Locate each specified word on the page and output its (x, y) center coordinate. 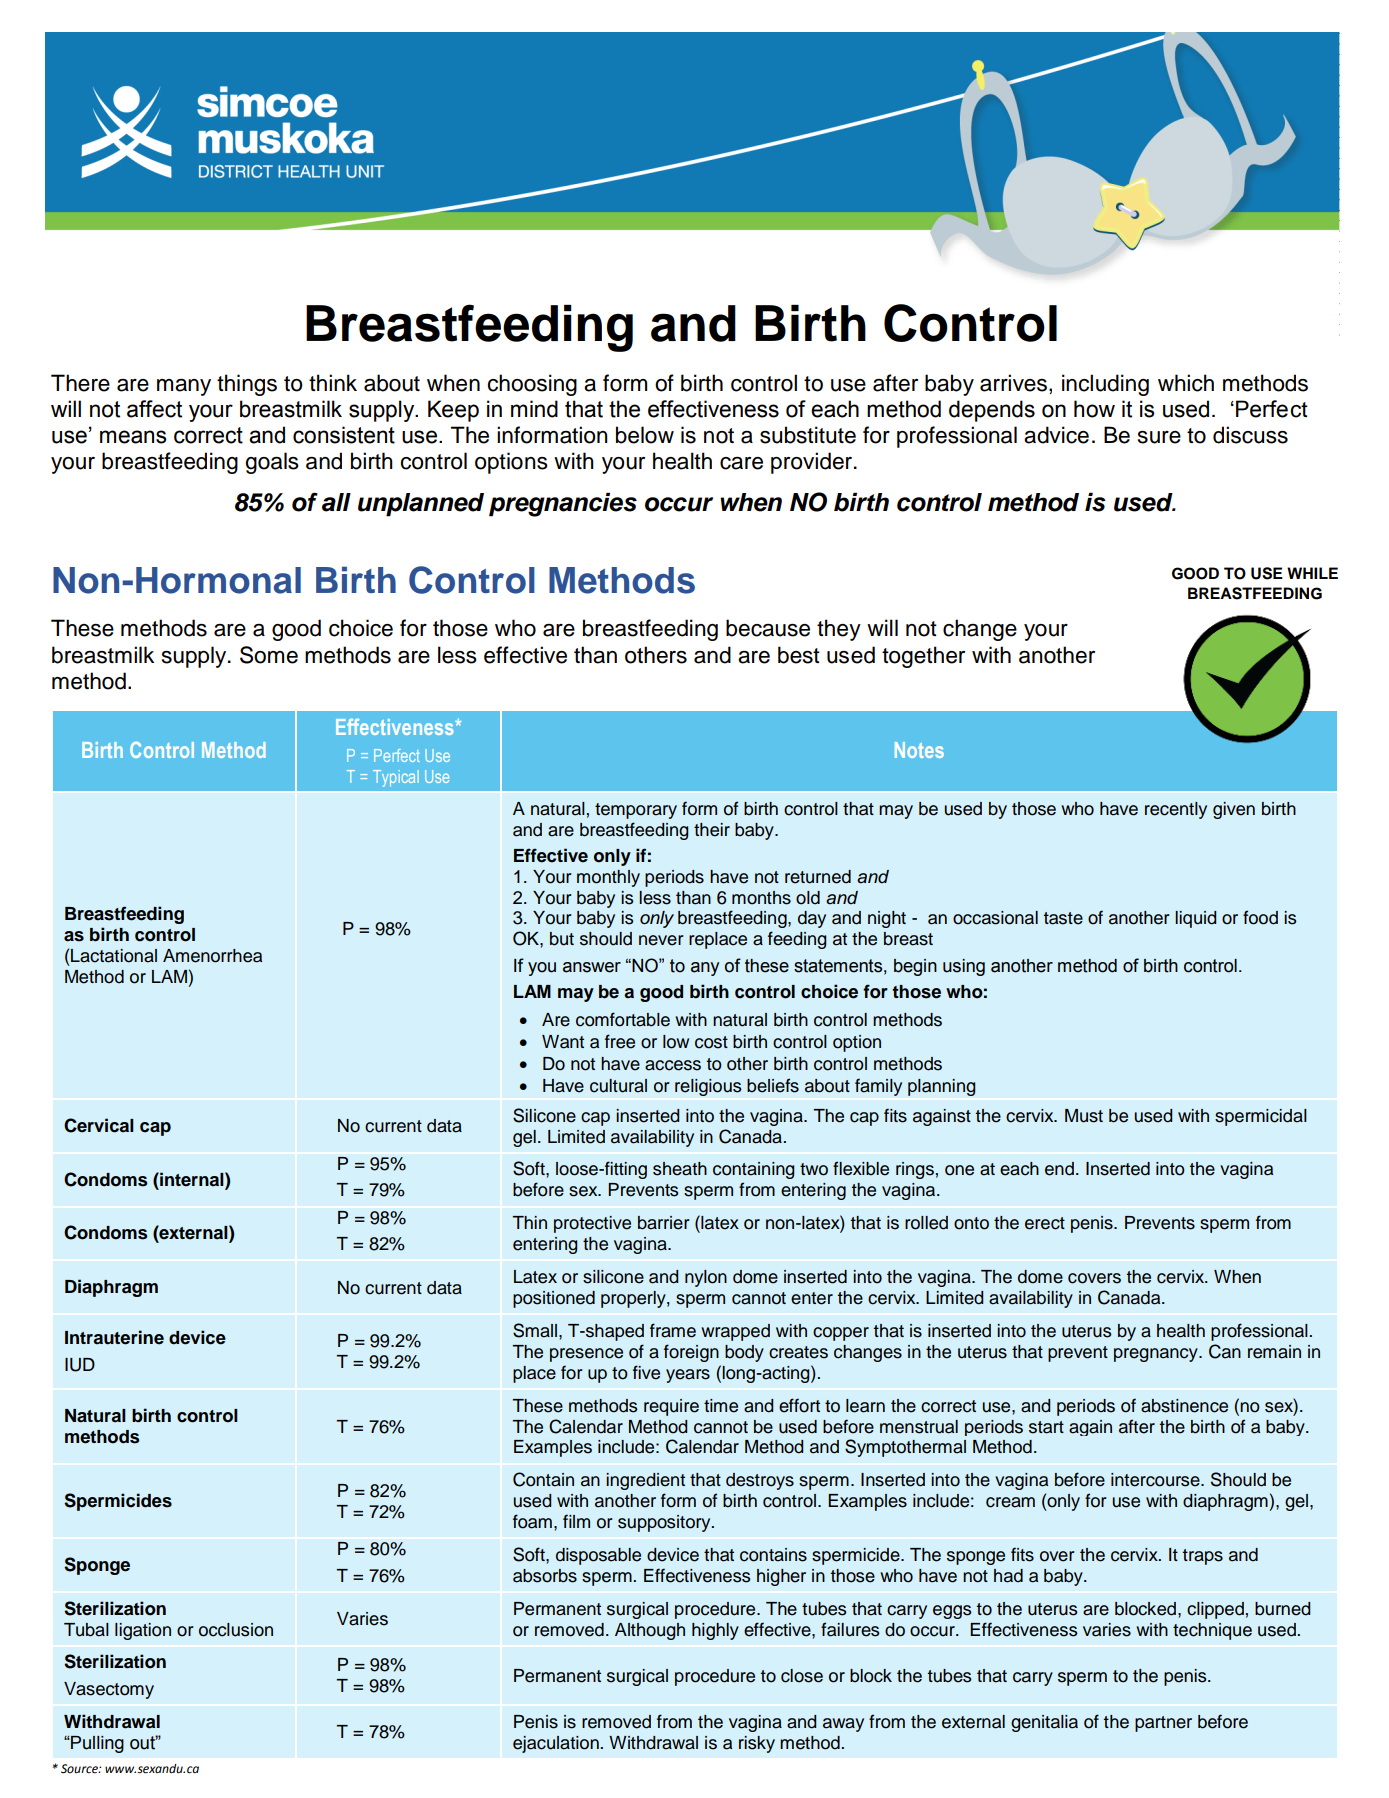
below (645, 435)
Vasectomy (109, 1690)
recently (1176, 810)
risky (757, 1744)
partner (1163, 1724)
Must (1084, 1116)
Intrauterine (114, 1337)
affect (154, 409)
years (688, 1376)
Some (269, 655)
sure (1159, 437)
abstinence (1184, 1406)
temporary (636, 811)
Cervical (99, 1125)
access (673, 1065)
